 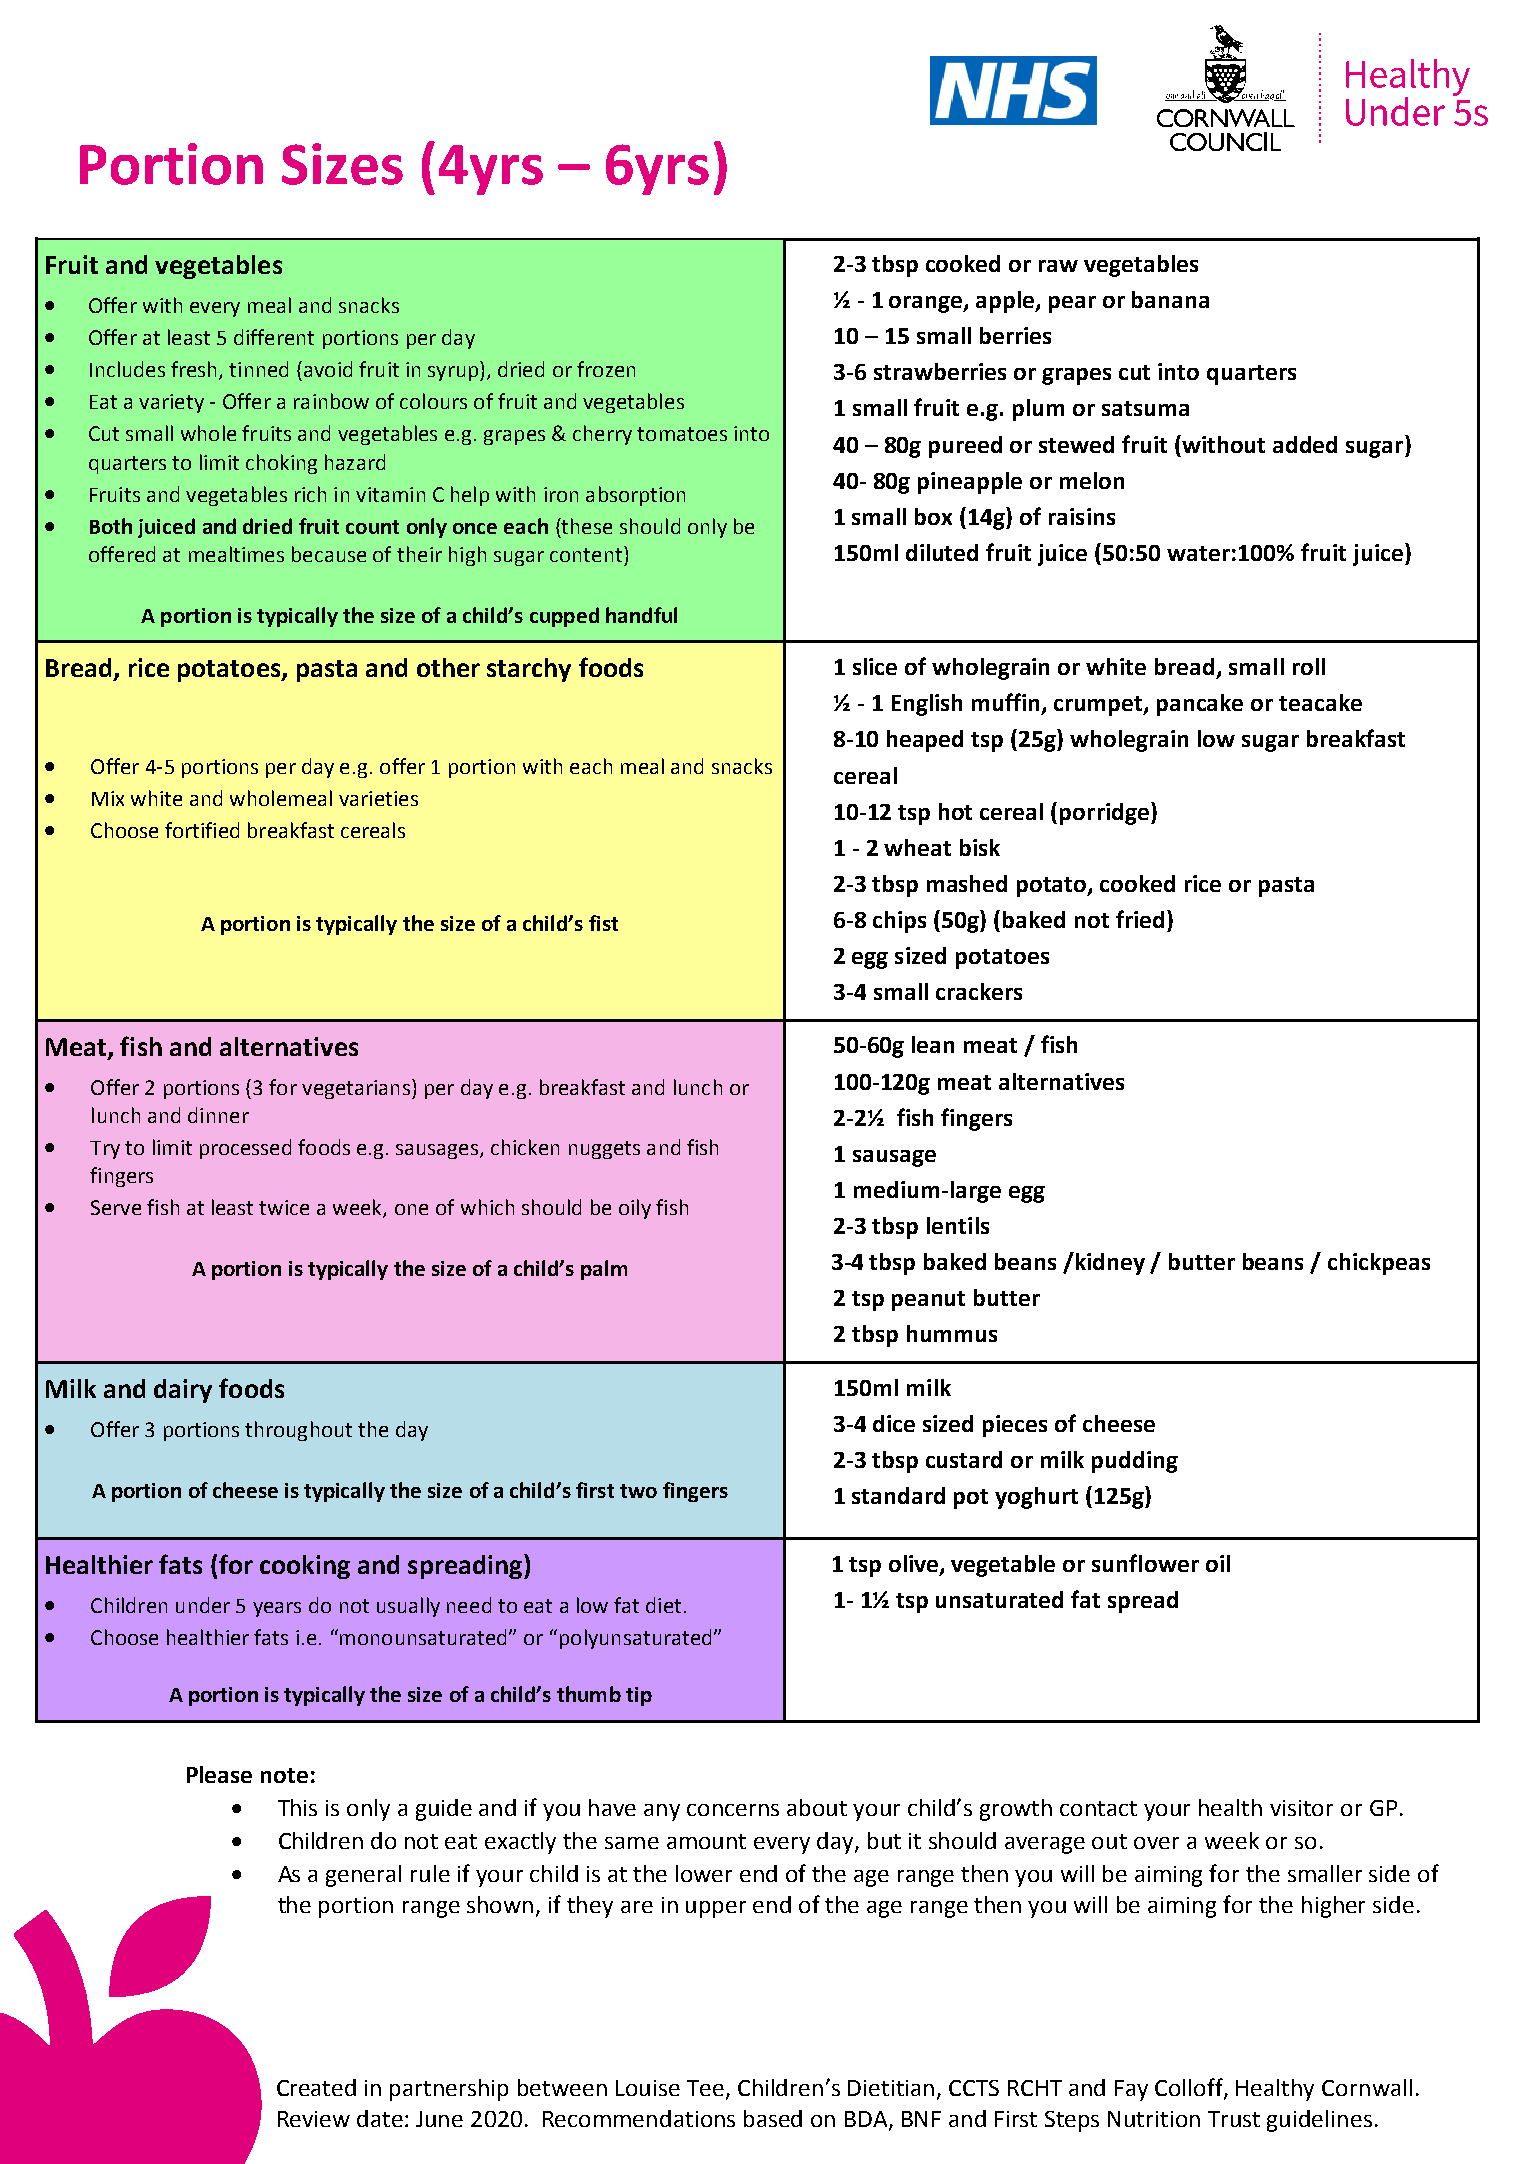 I want to click on Trust, so click(x=1234, y=2119).
